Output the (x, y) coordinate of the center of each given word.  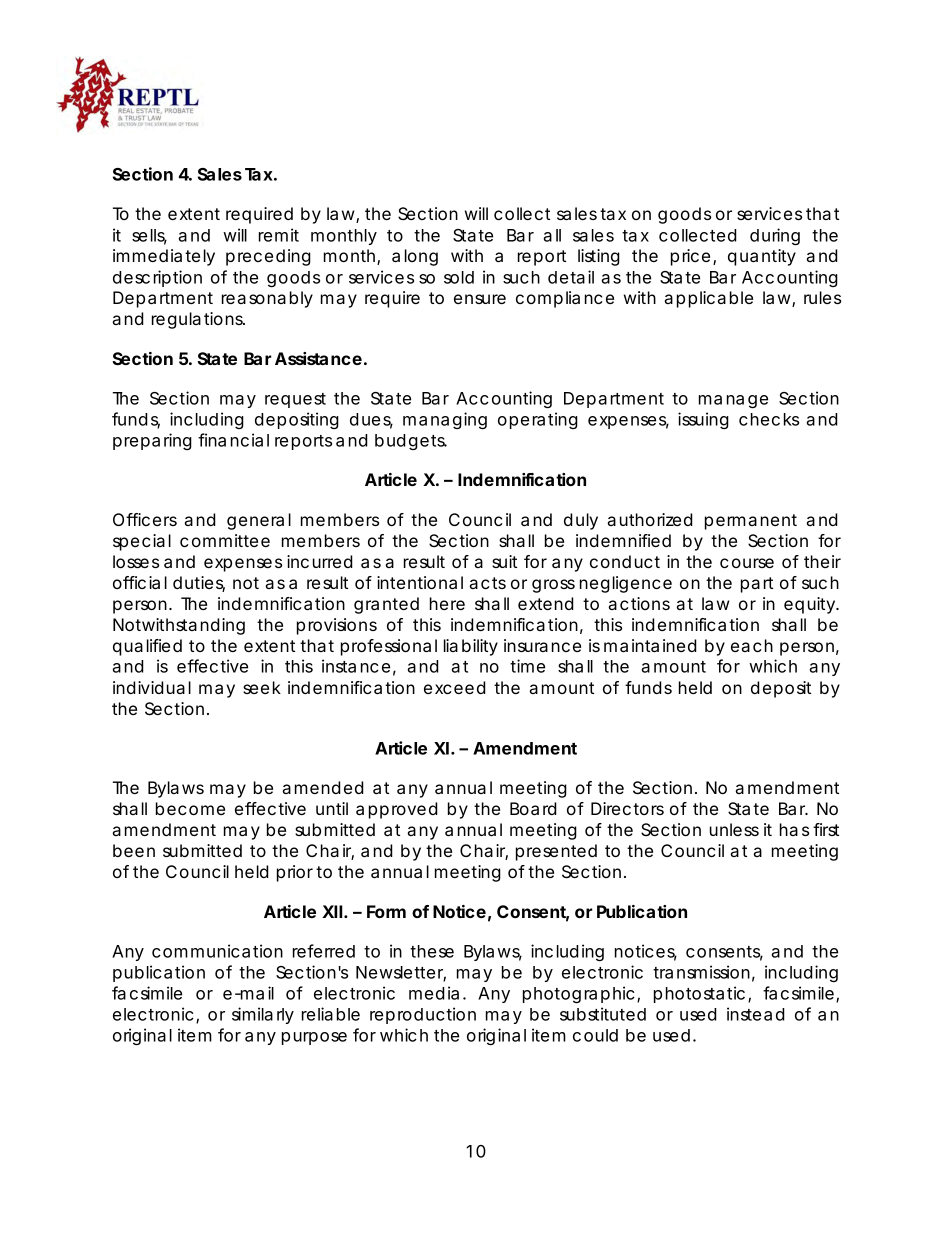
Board (533, 808)
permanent (751, 522)
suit (504, 561)
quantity (762, 257)
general (259, 521)
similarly (263, 1015)
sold (459, 277)
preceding (268, 257)
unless (734, 829)
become (190, 808)
